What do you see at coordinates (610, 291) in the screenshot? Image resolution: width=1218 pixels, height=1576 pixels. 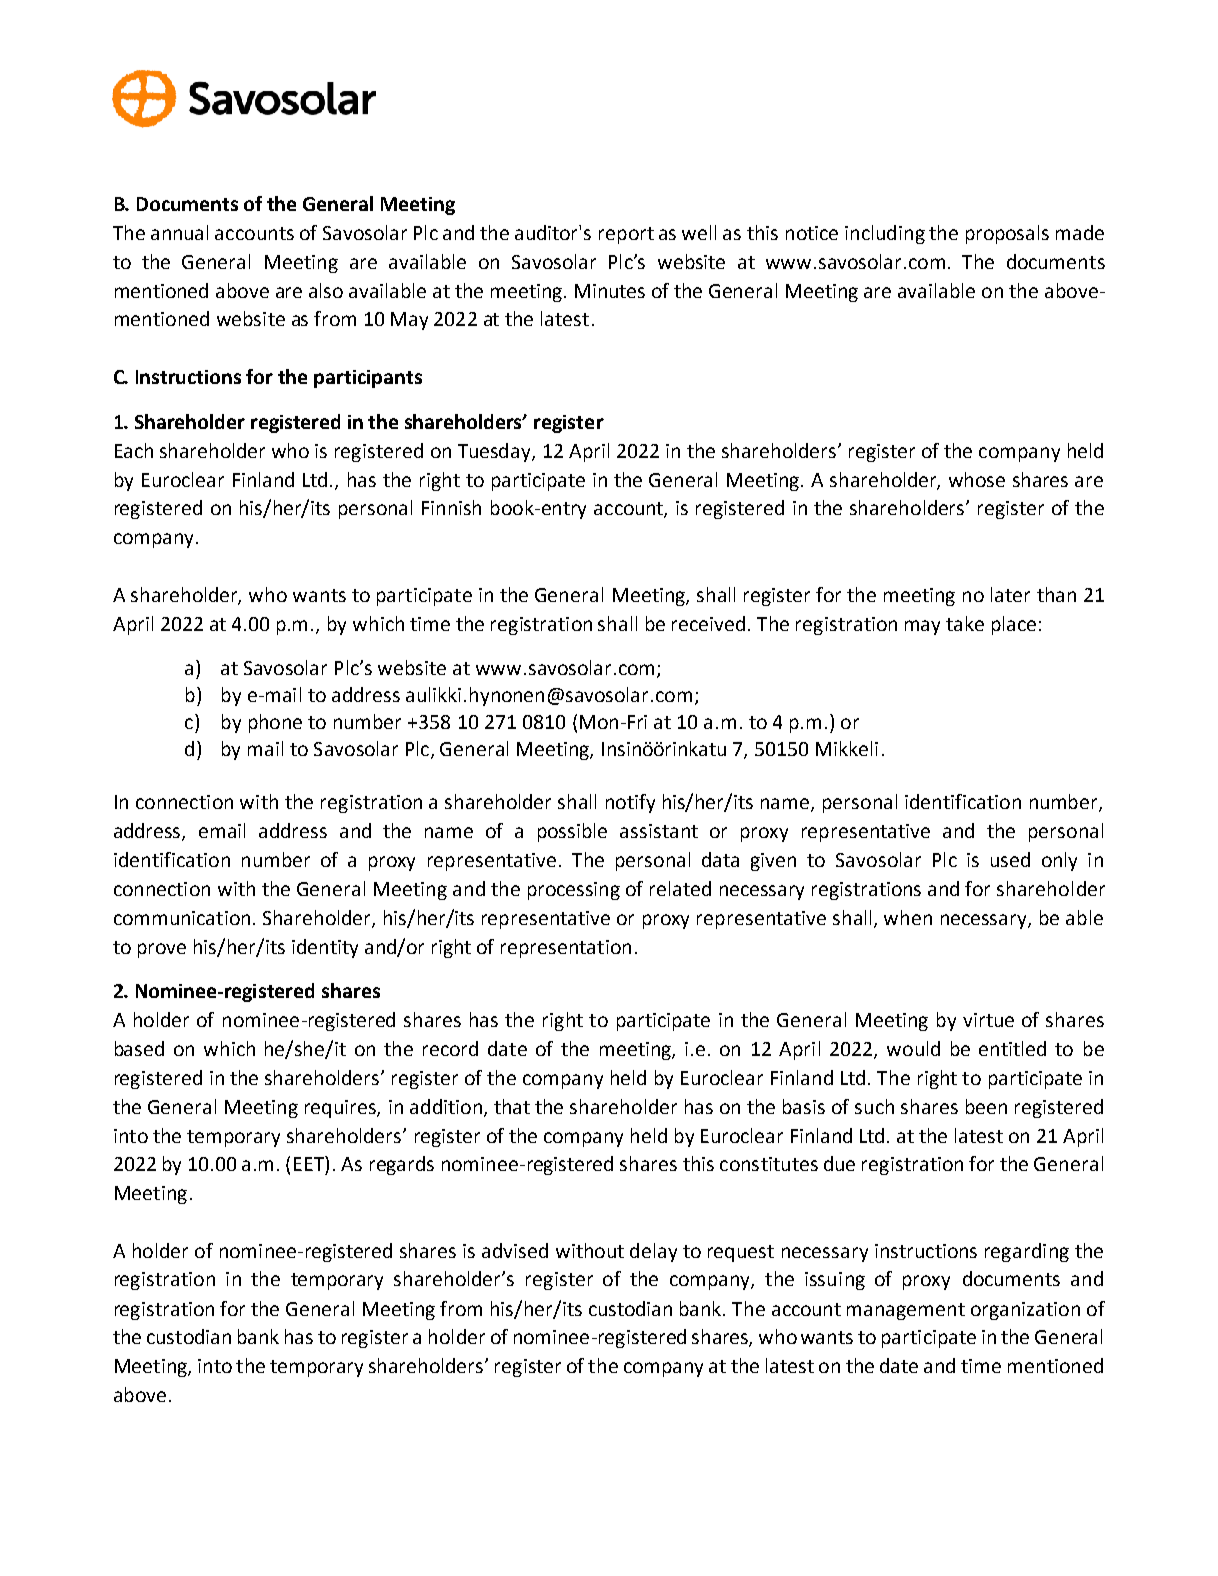 I see `Minutes` at bounding box center [610, 291].
